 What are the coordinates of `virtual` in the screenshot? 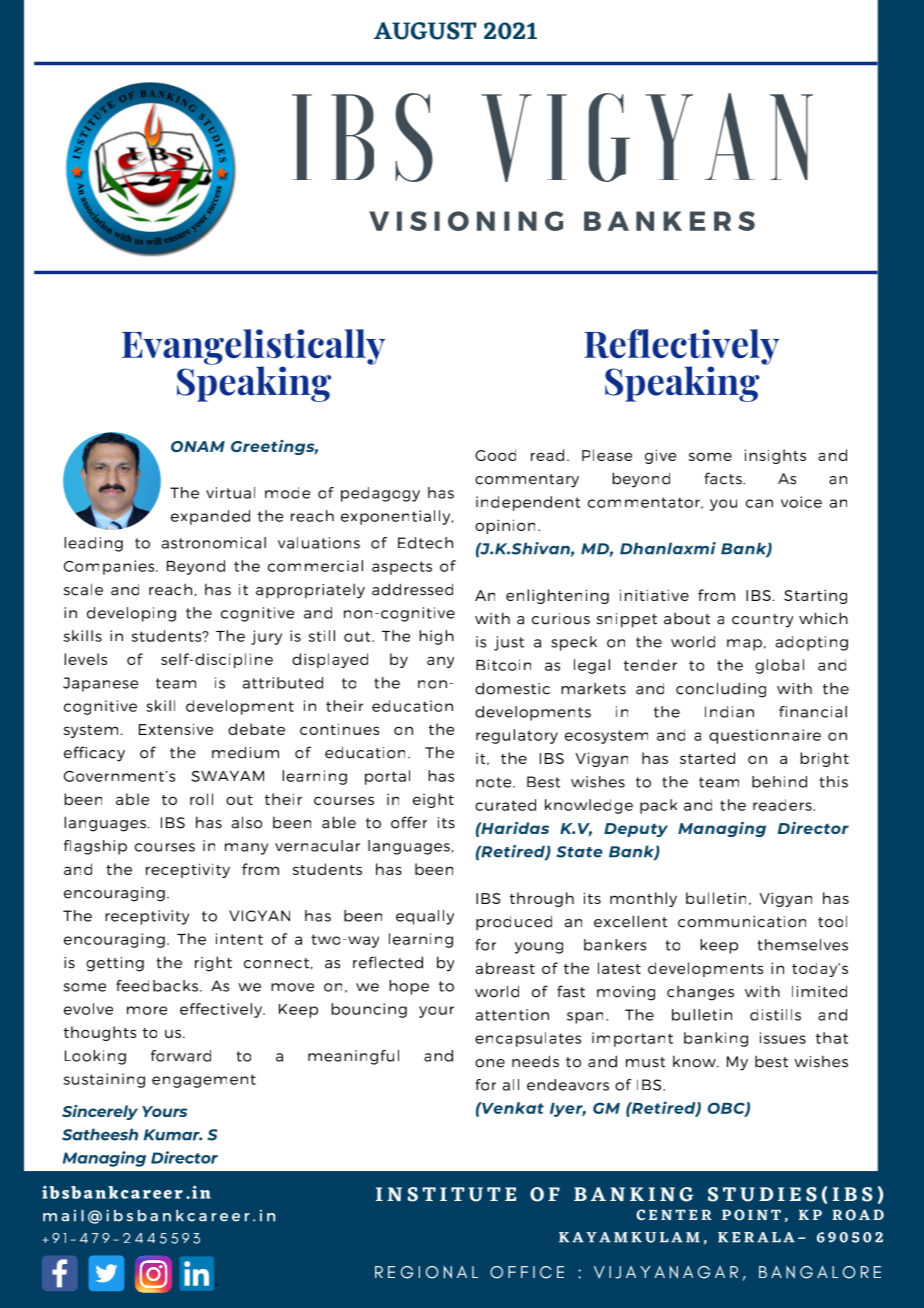 It's located at (230, 493).
